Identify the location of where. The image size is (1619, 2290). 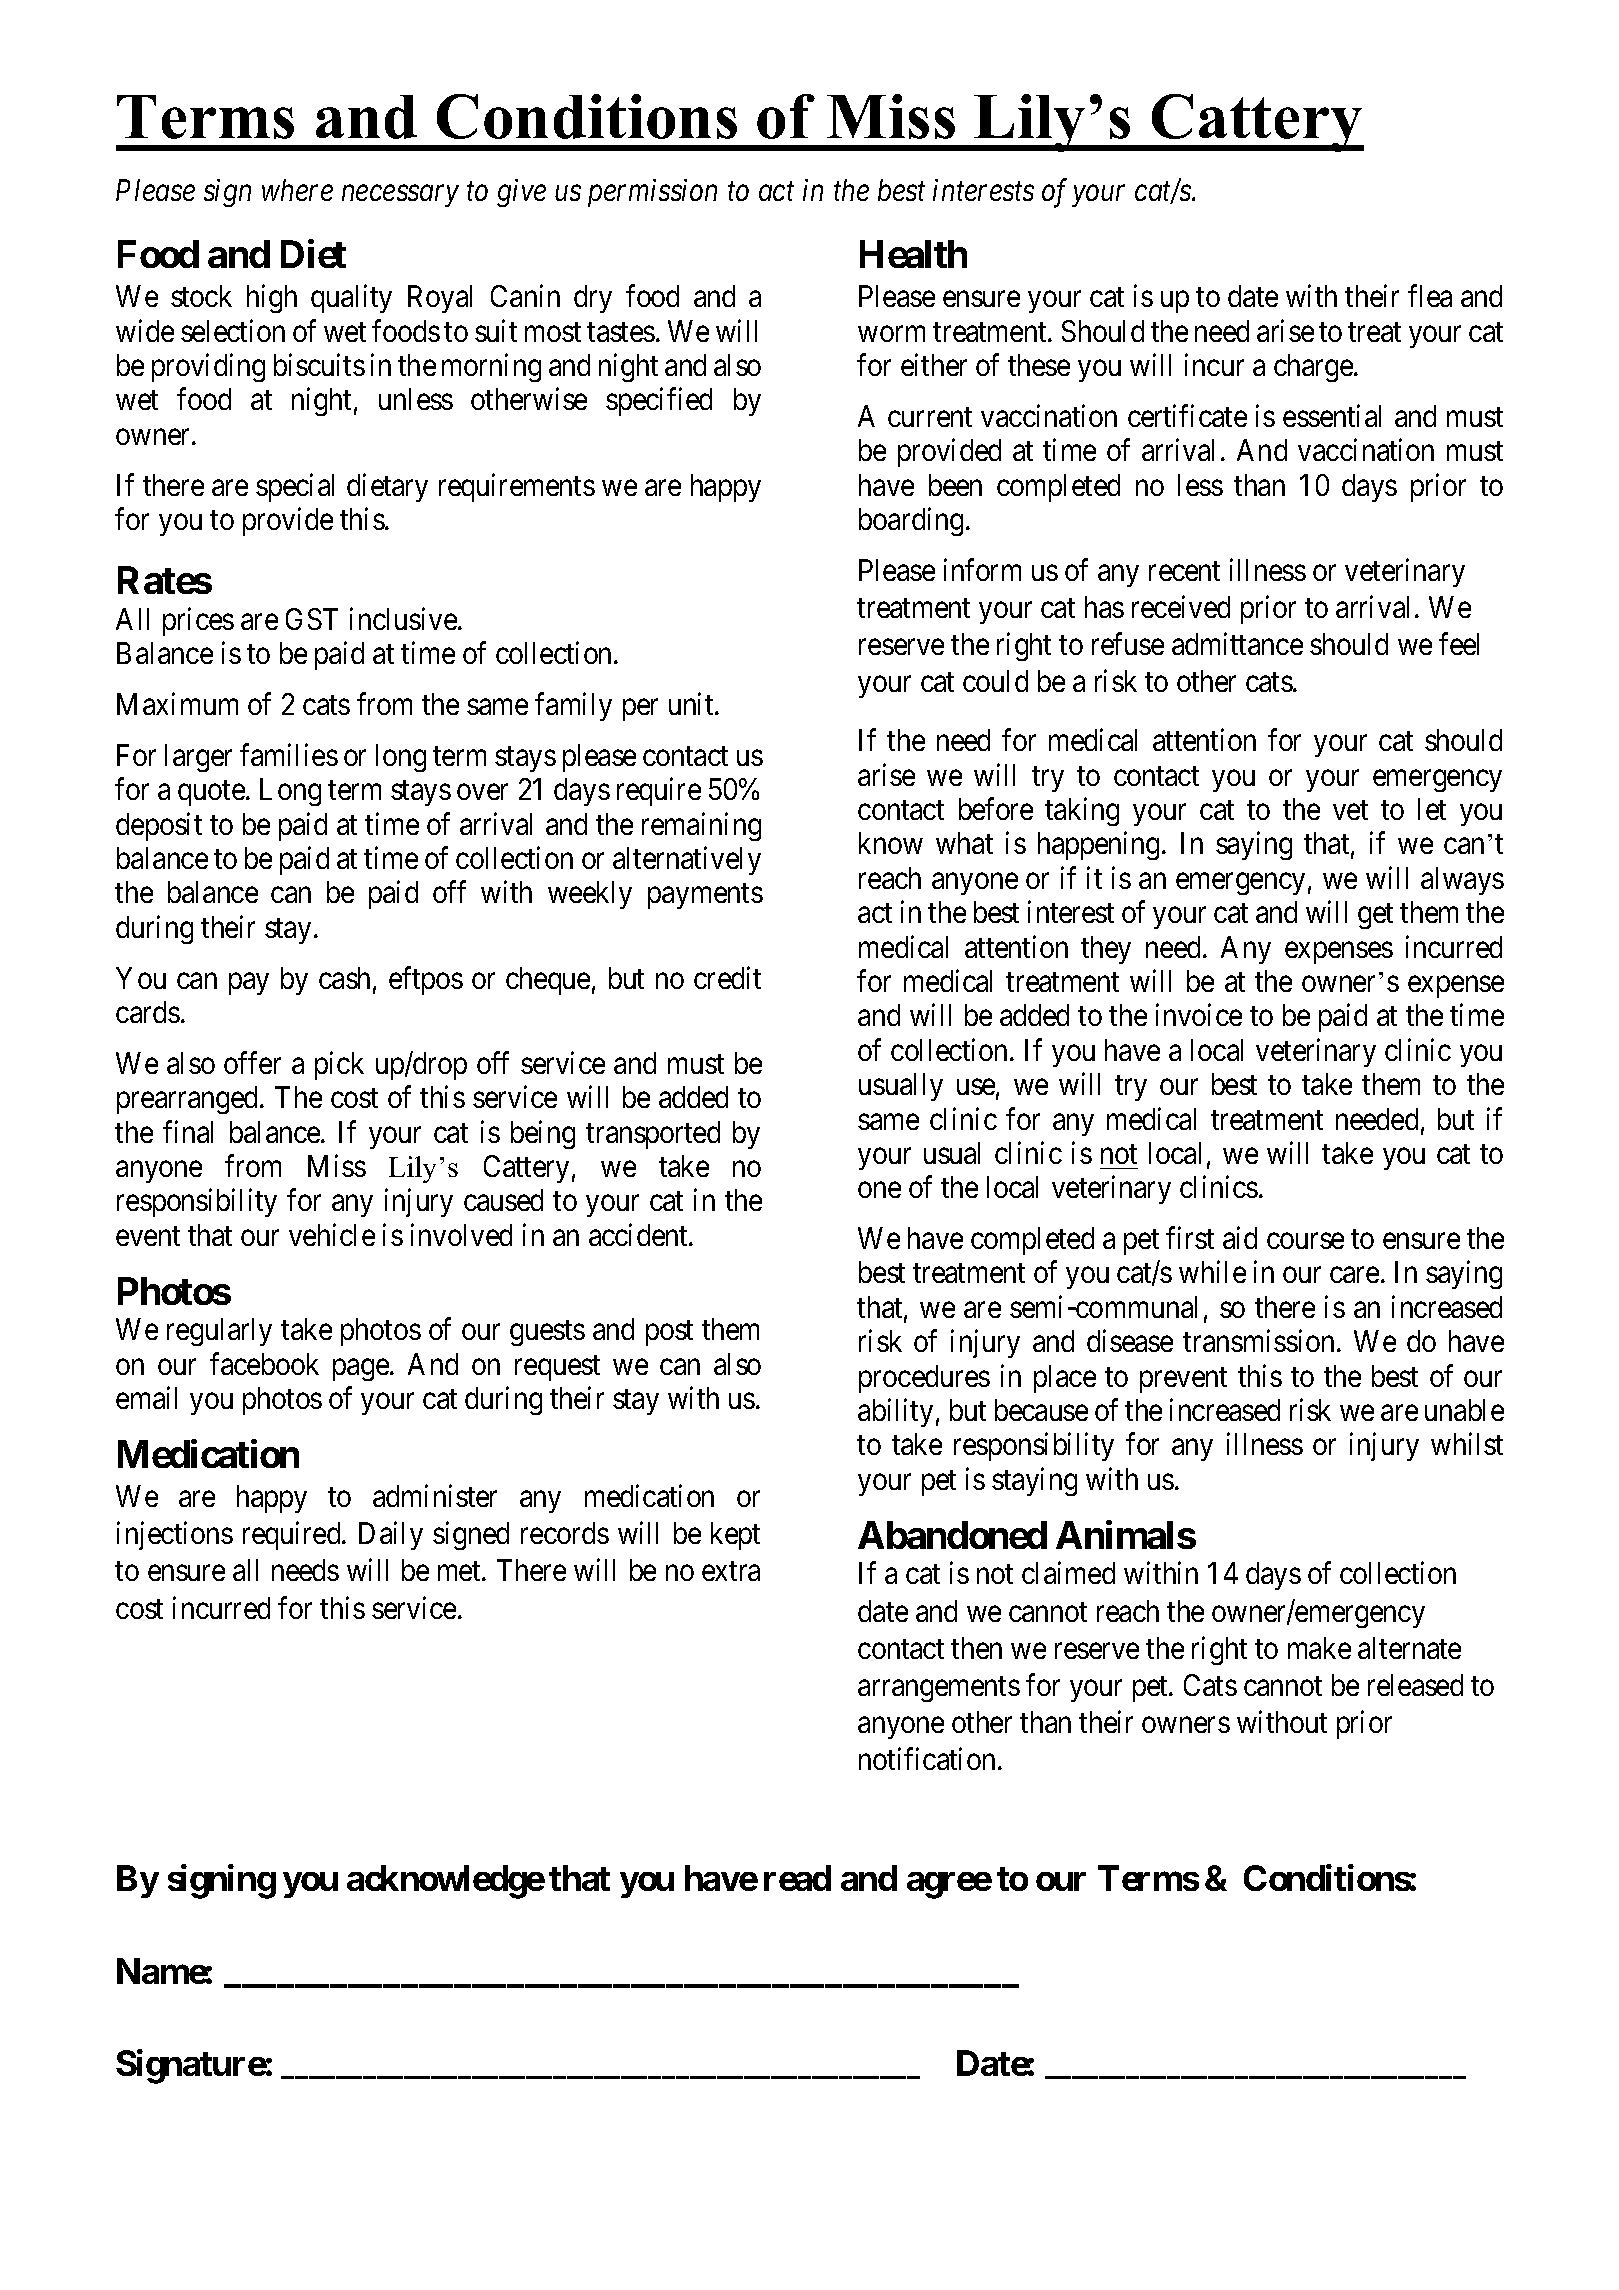
(297, 190).
